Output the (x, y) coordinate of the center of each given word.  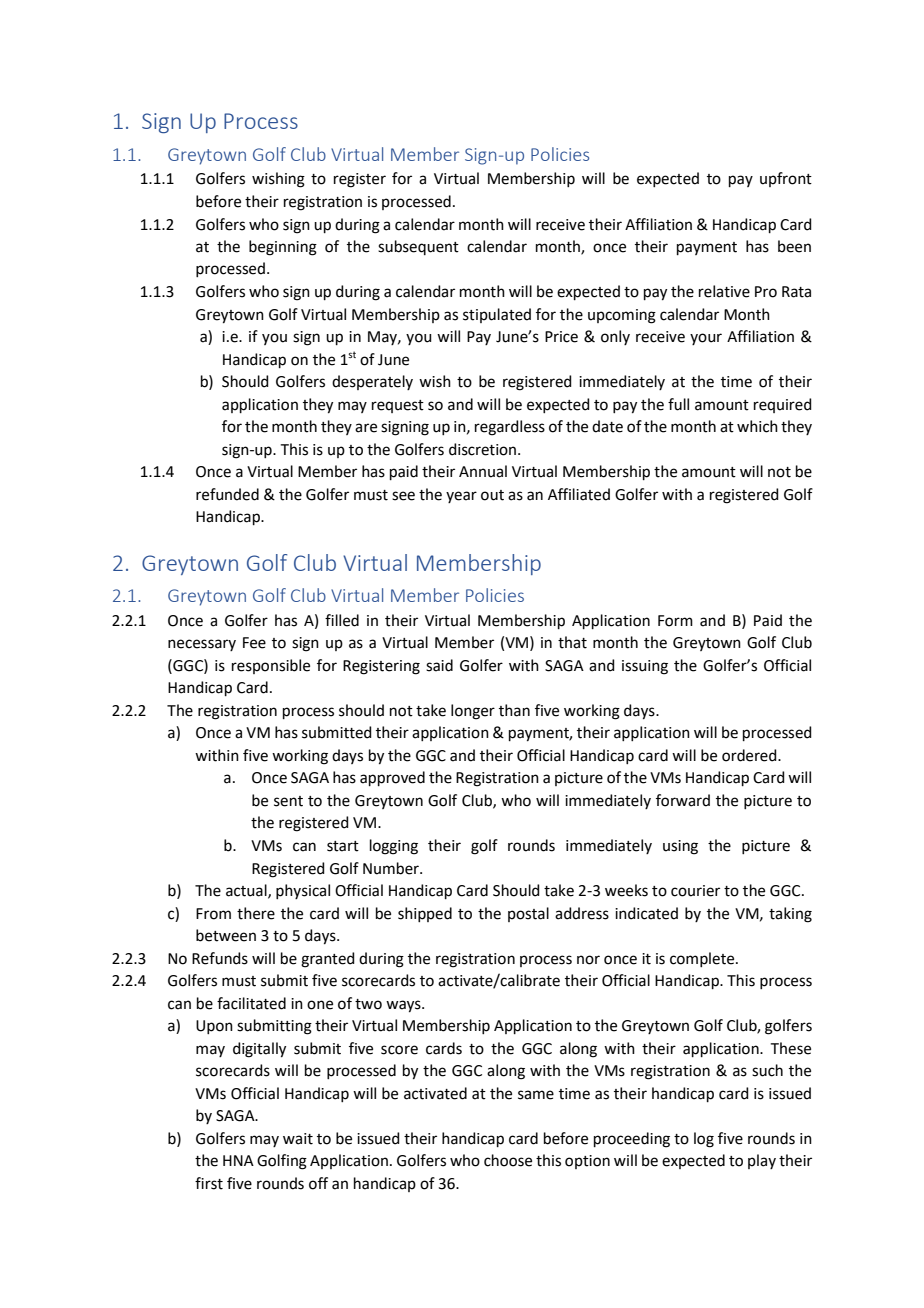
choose (508, 1160)
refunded (227, 494)
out (492, 495)
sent (288, 801)
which (757, 426)
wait (298, 1139)
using (680, 847)
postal (528, 914)
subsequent (418, 247)
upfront (786, 179)
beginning (283, 248)
